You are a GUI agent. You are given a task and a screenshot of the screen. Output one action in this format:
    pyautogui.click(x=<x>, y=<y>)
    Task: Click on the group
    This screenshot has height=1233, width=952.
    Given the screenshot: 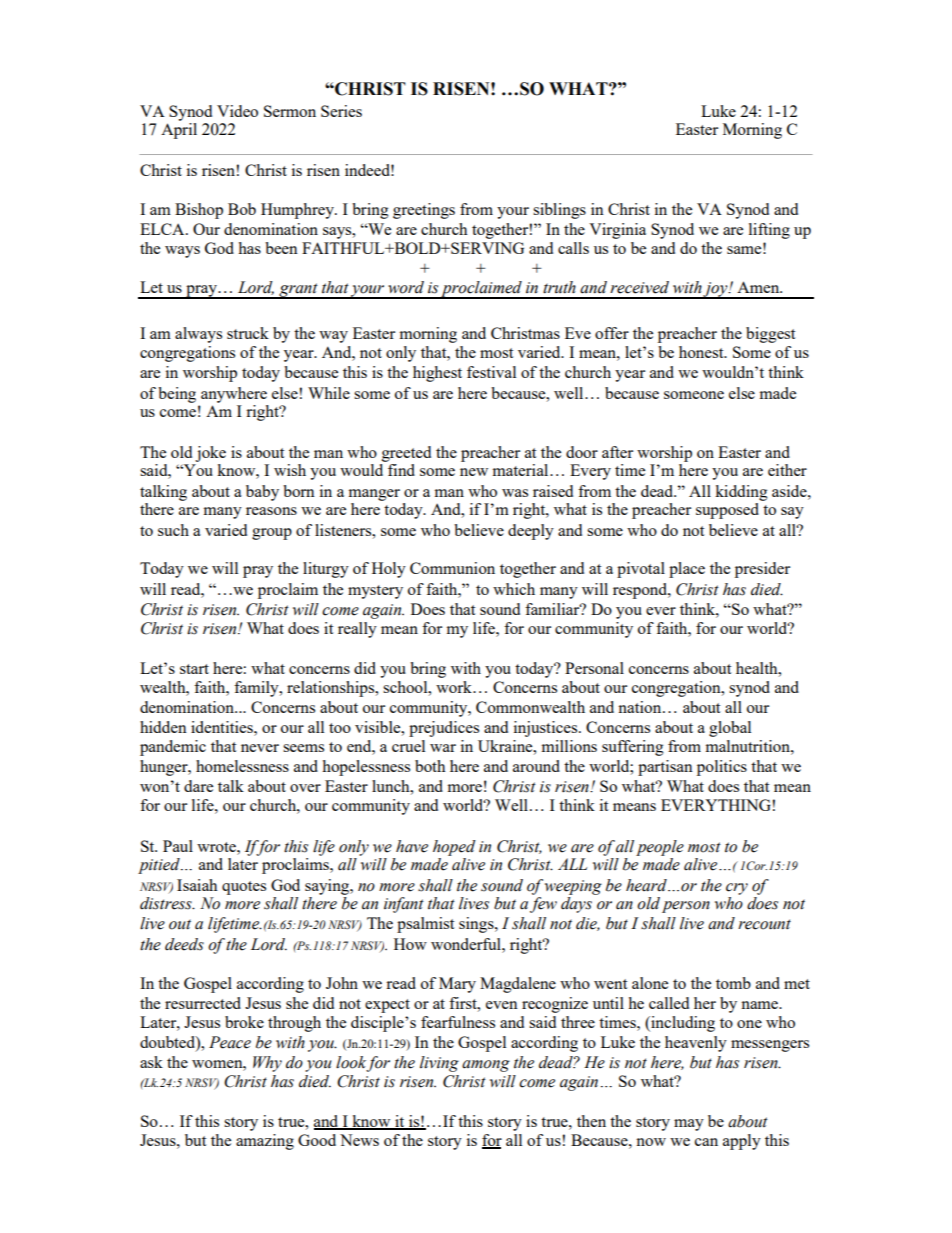 What is the action you would take?
    pyautogui.click(x=272, y=534)
